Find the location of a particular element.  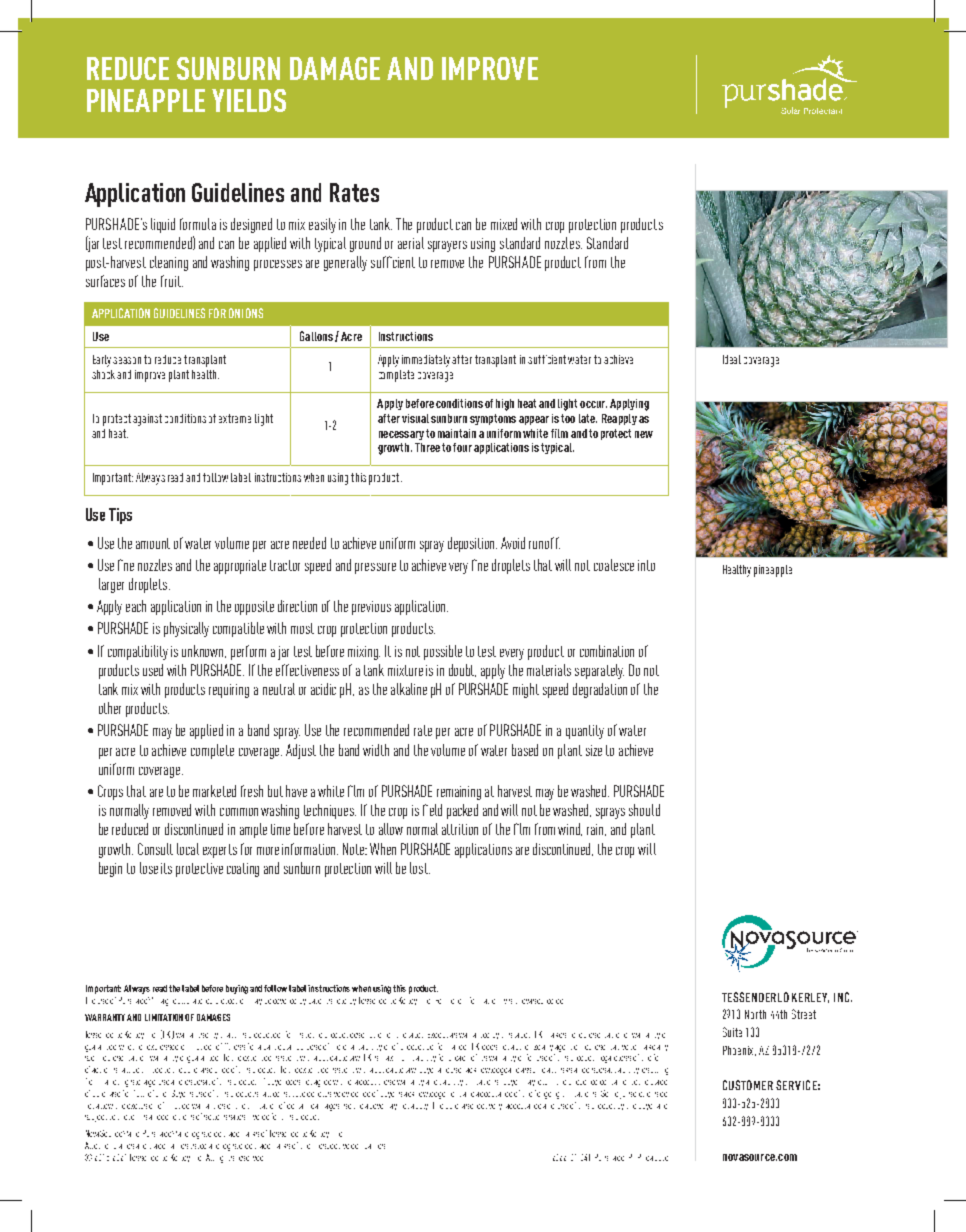

these is located at coordinates (387, 1082).
